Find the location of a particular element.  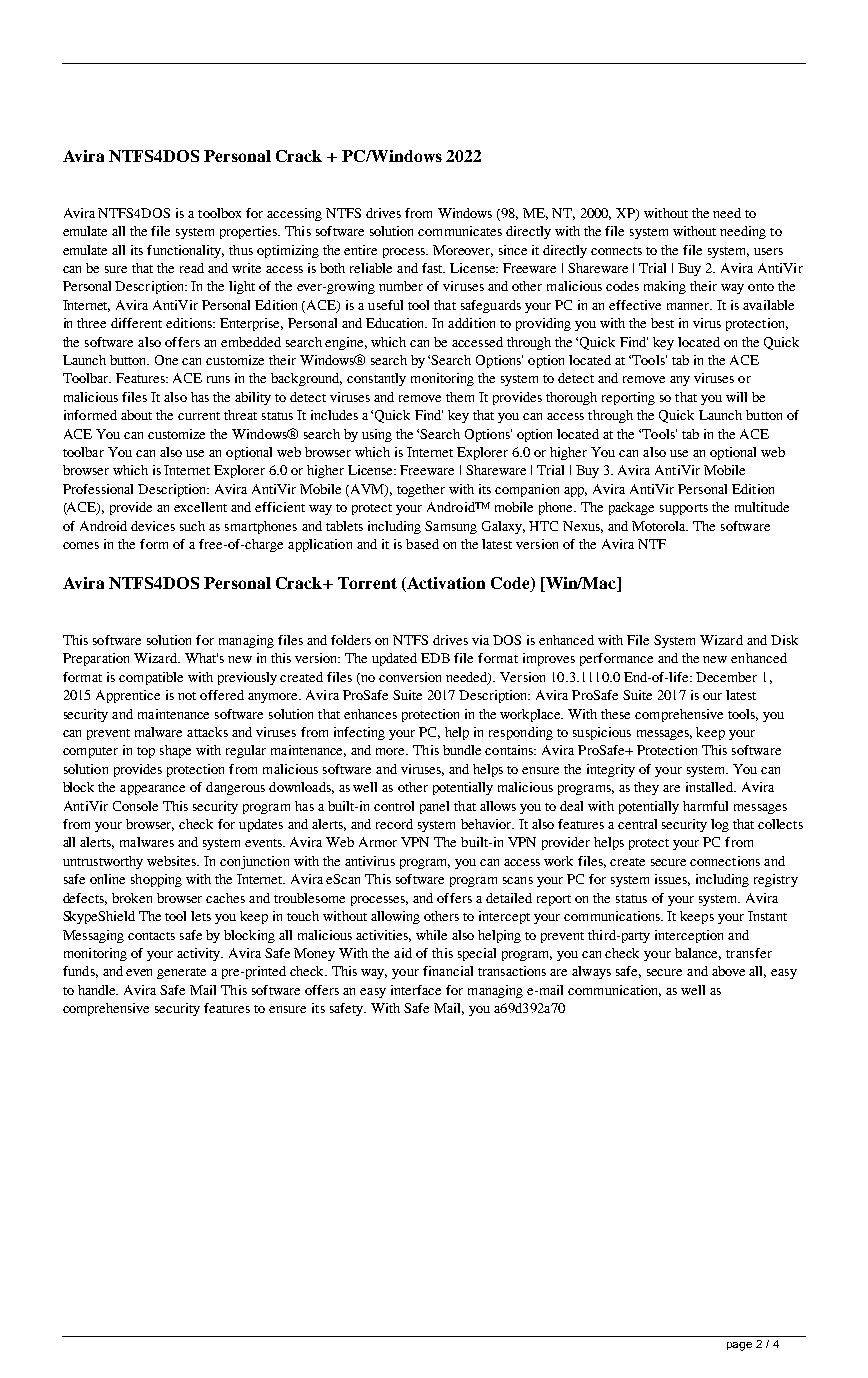

December is located at coordinates (726, 677).
